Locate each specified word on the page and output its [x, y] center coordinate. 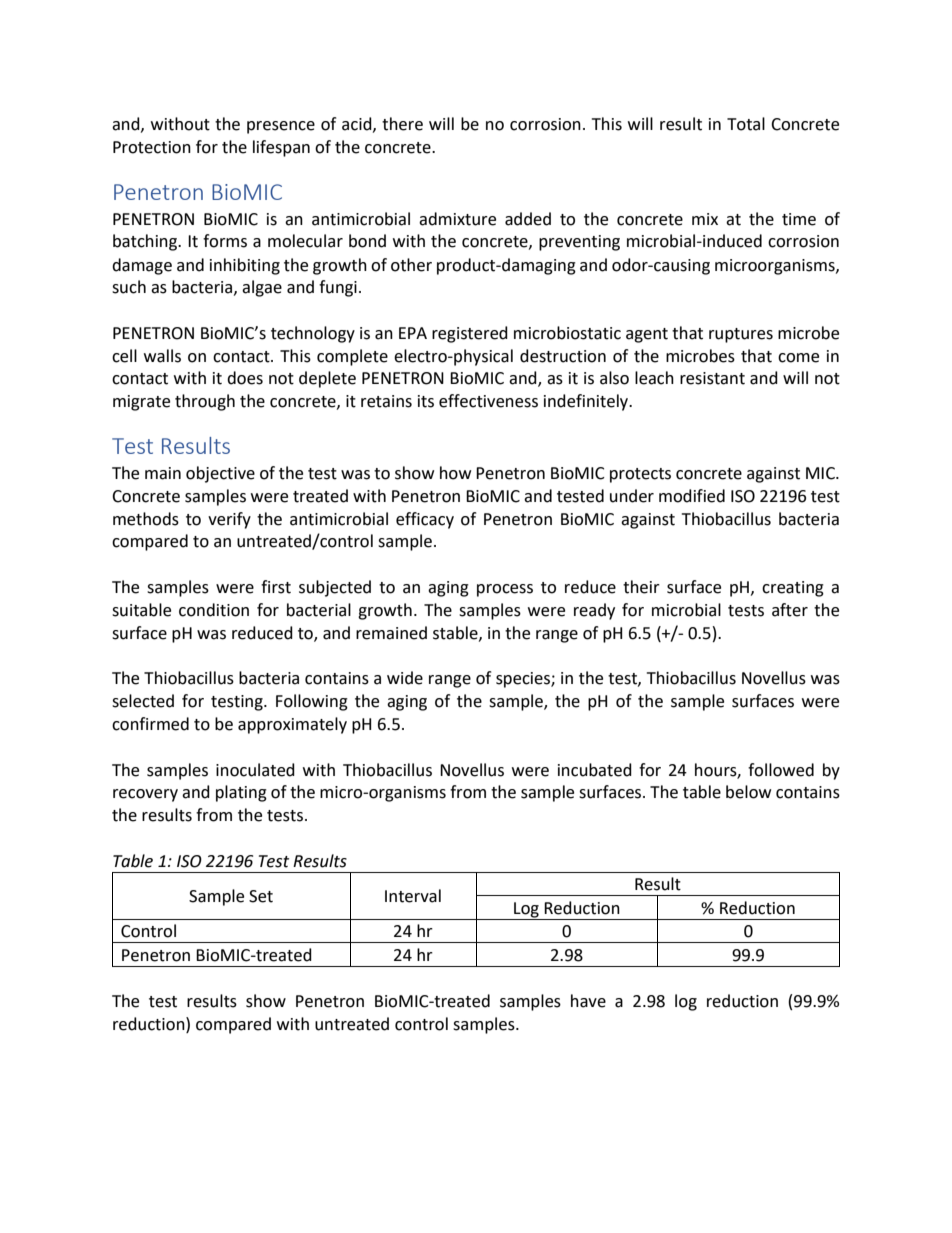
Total [746, 124]
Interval [413, 896]
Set [261, 896]
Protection [152, 147]
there [402, 124]
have [588, 1001]
